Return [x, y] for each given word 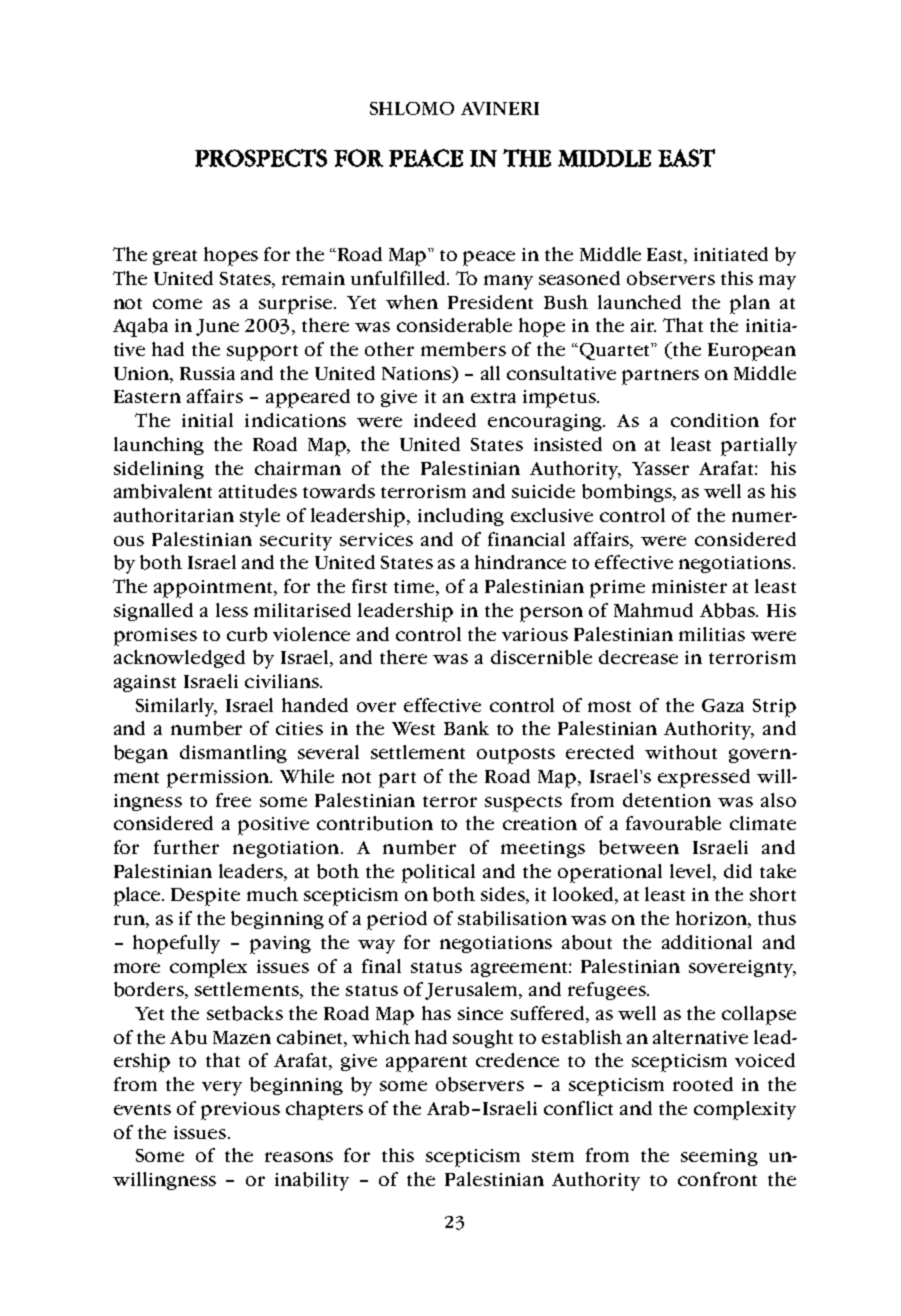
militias [712, 634]
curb [247, 634]
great [175, 257]
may [777, 282]
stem [553, 1156]
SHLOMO [412, 108]
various [535, 634]
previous [240, 1111]
